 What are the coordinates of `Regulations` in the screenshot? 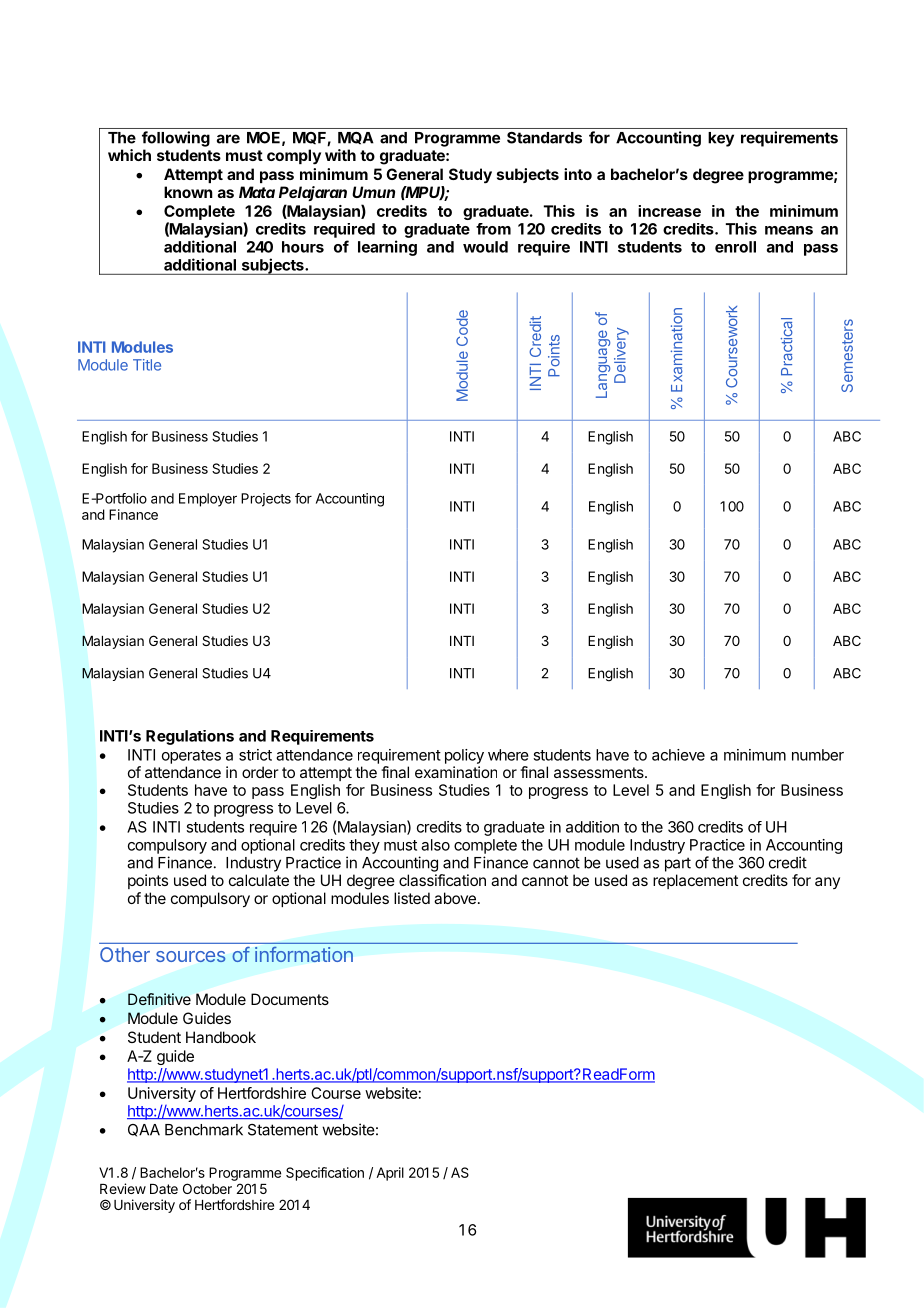 It's located at (190, 737).
